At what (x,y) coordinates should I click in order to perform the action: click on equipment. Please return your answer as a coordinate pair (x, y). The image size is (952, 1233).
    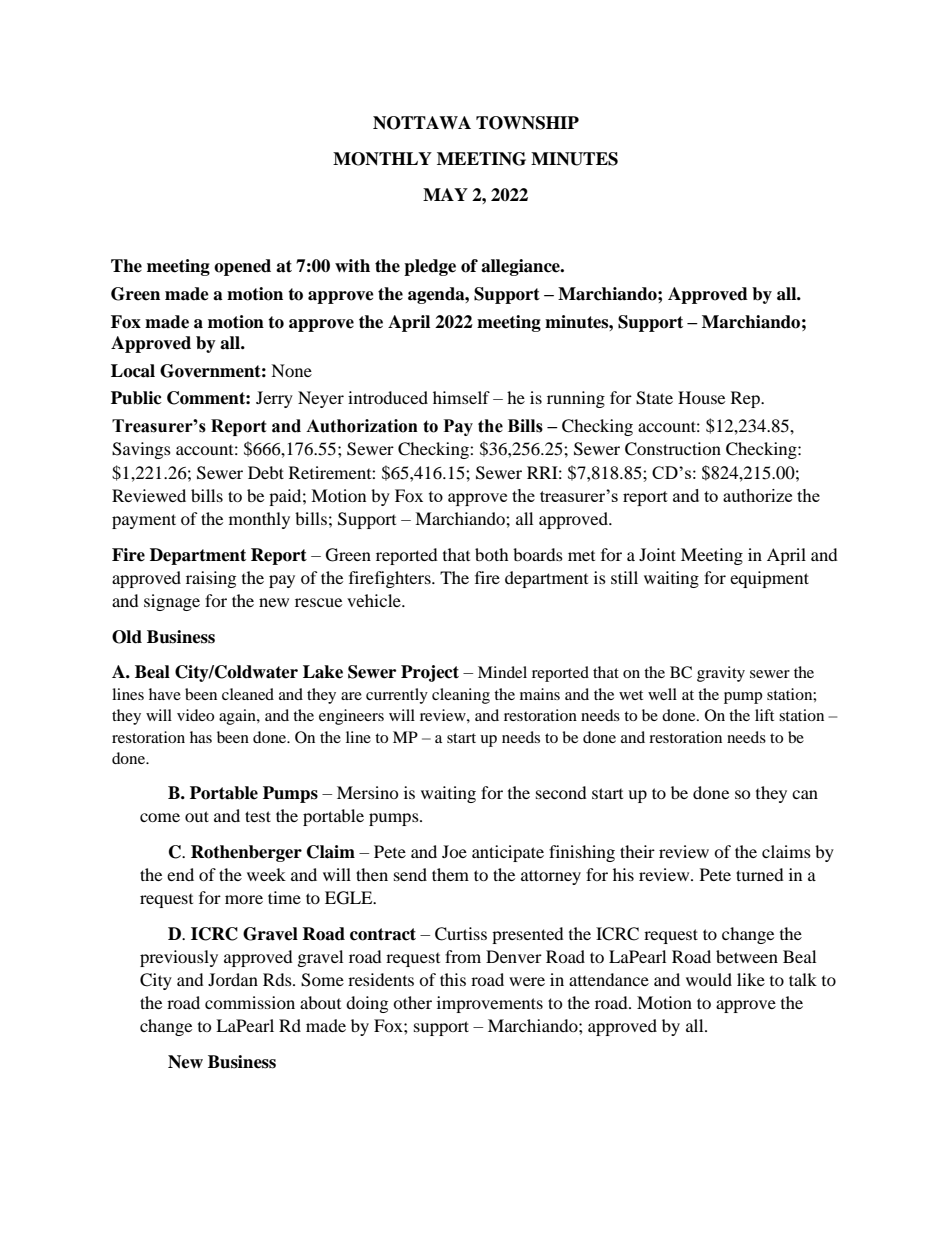
    Looking at the image, I should click on (769, 579).
